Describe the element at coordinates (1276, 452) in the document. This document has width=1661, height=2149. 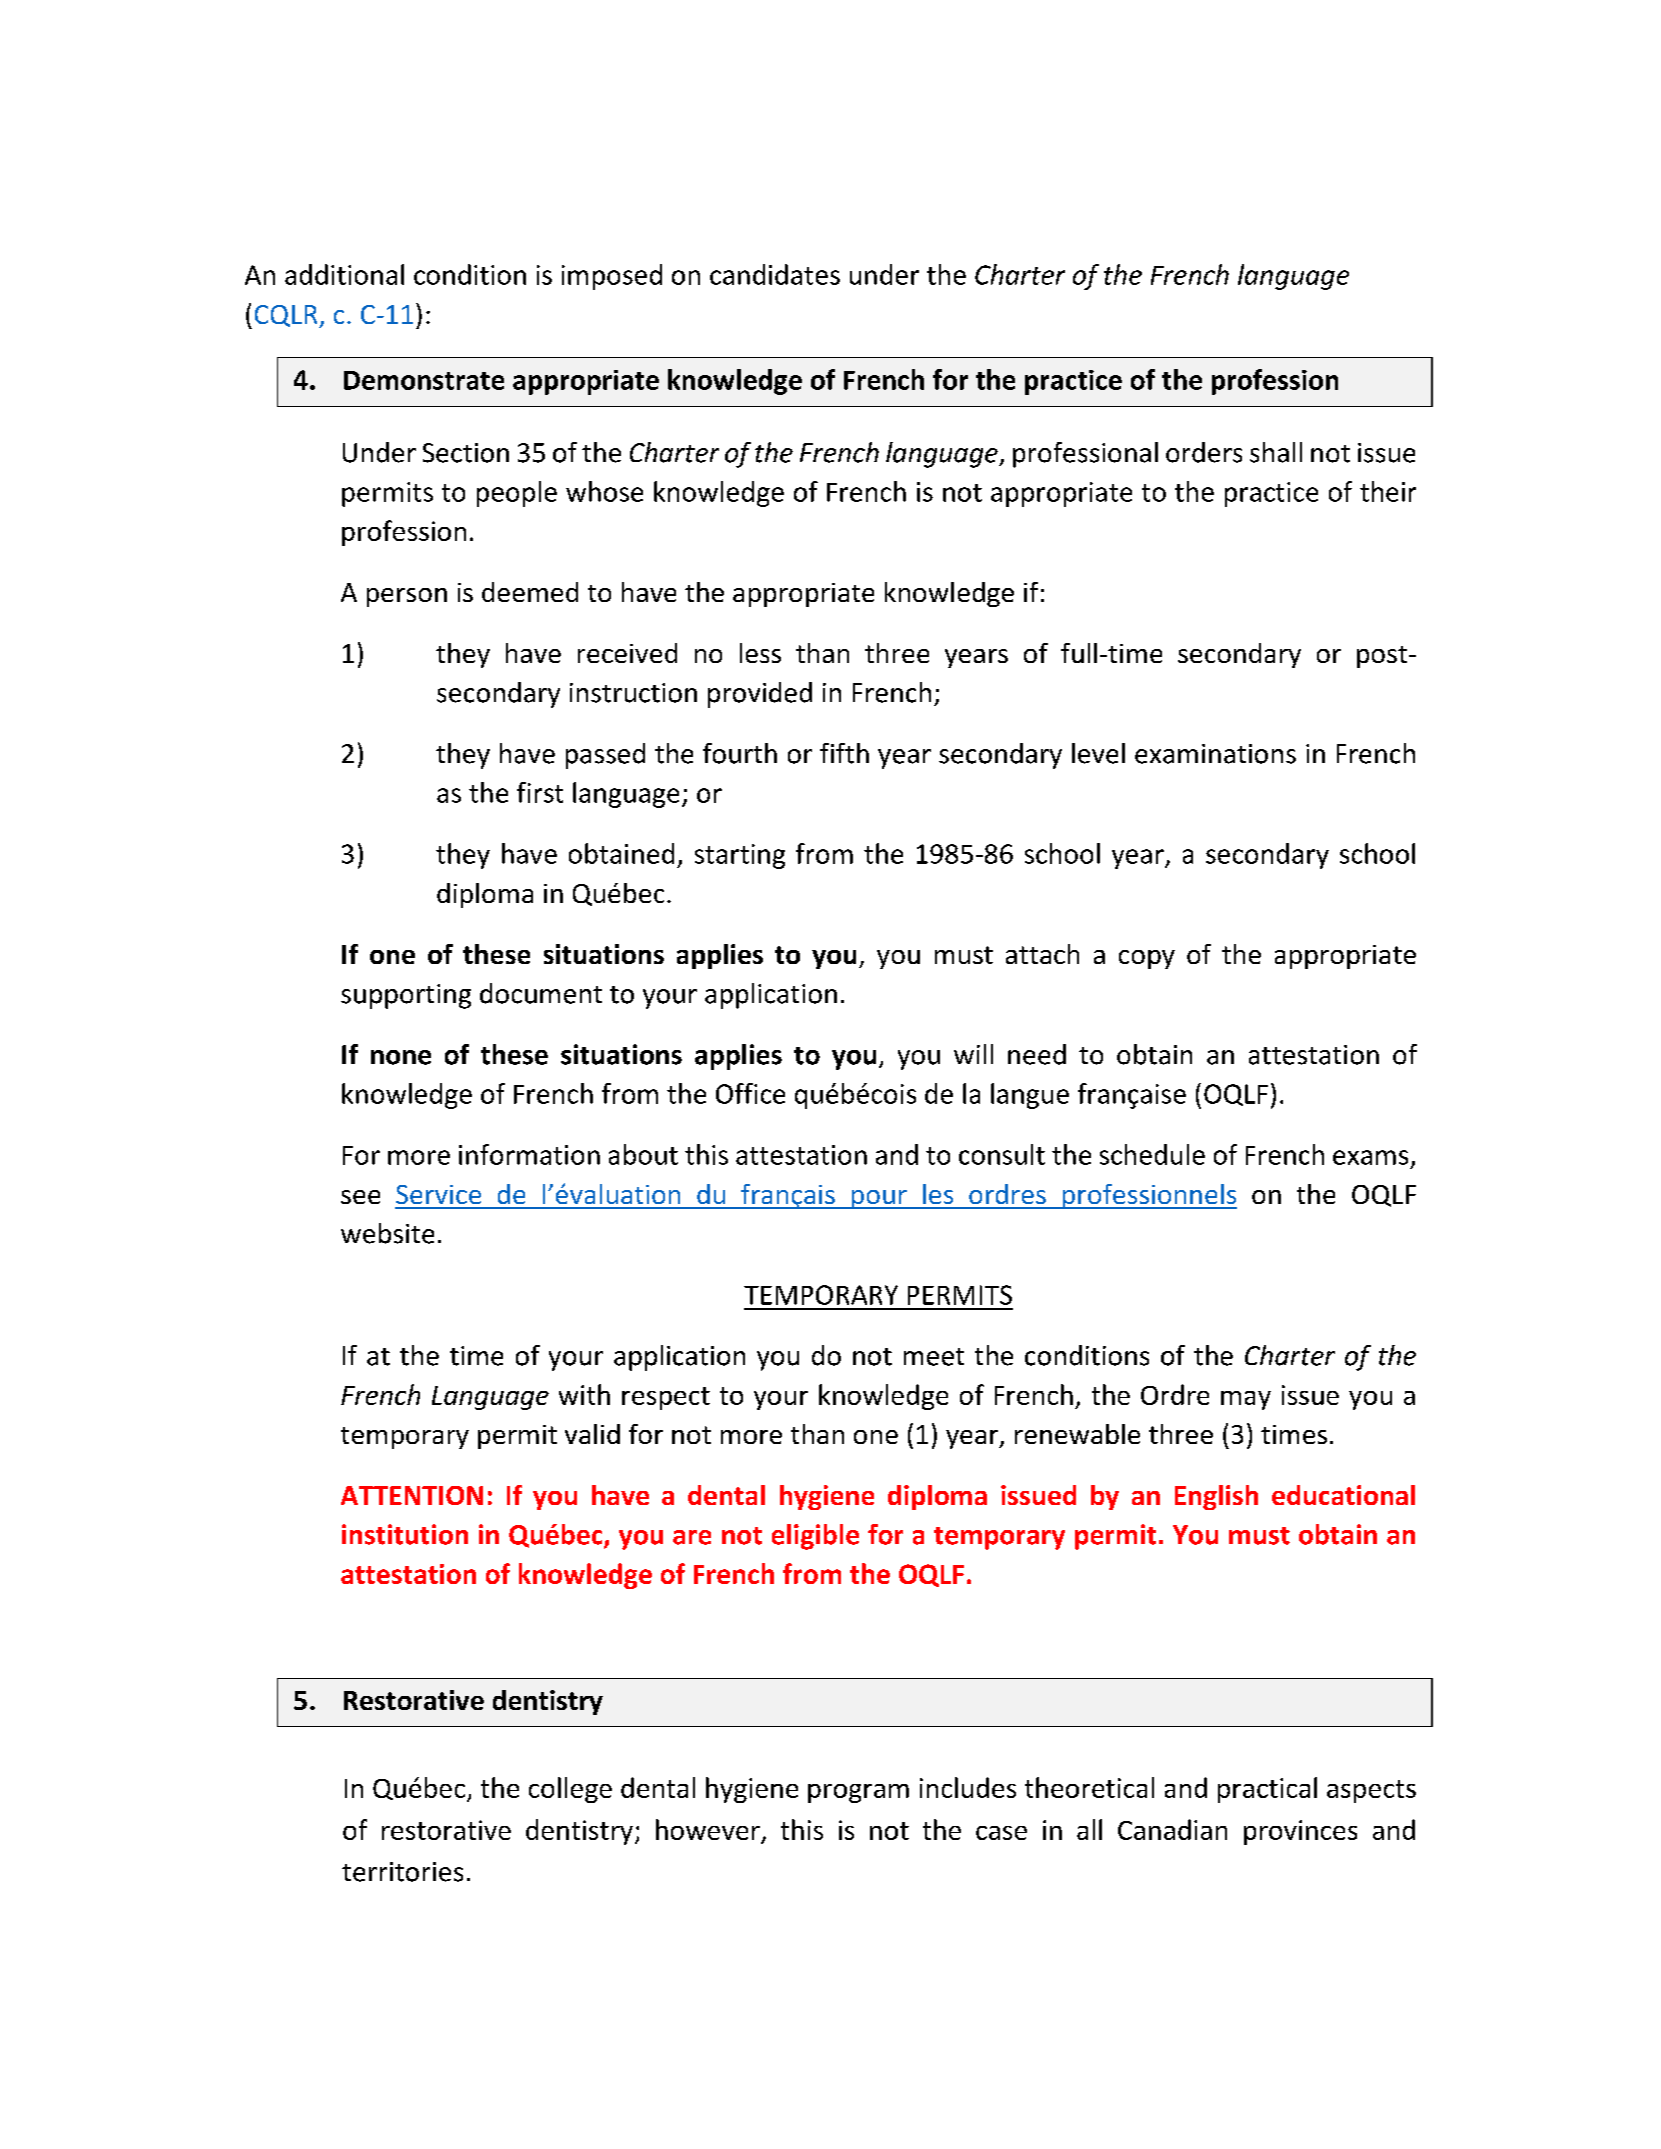
I see `shall` at that location.
